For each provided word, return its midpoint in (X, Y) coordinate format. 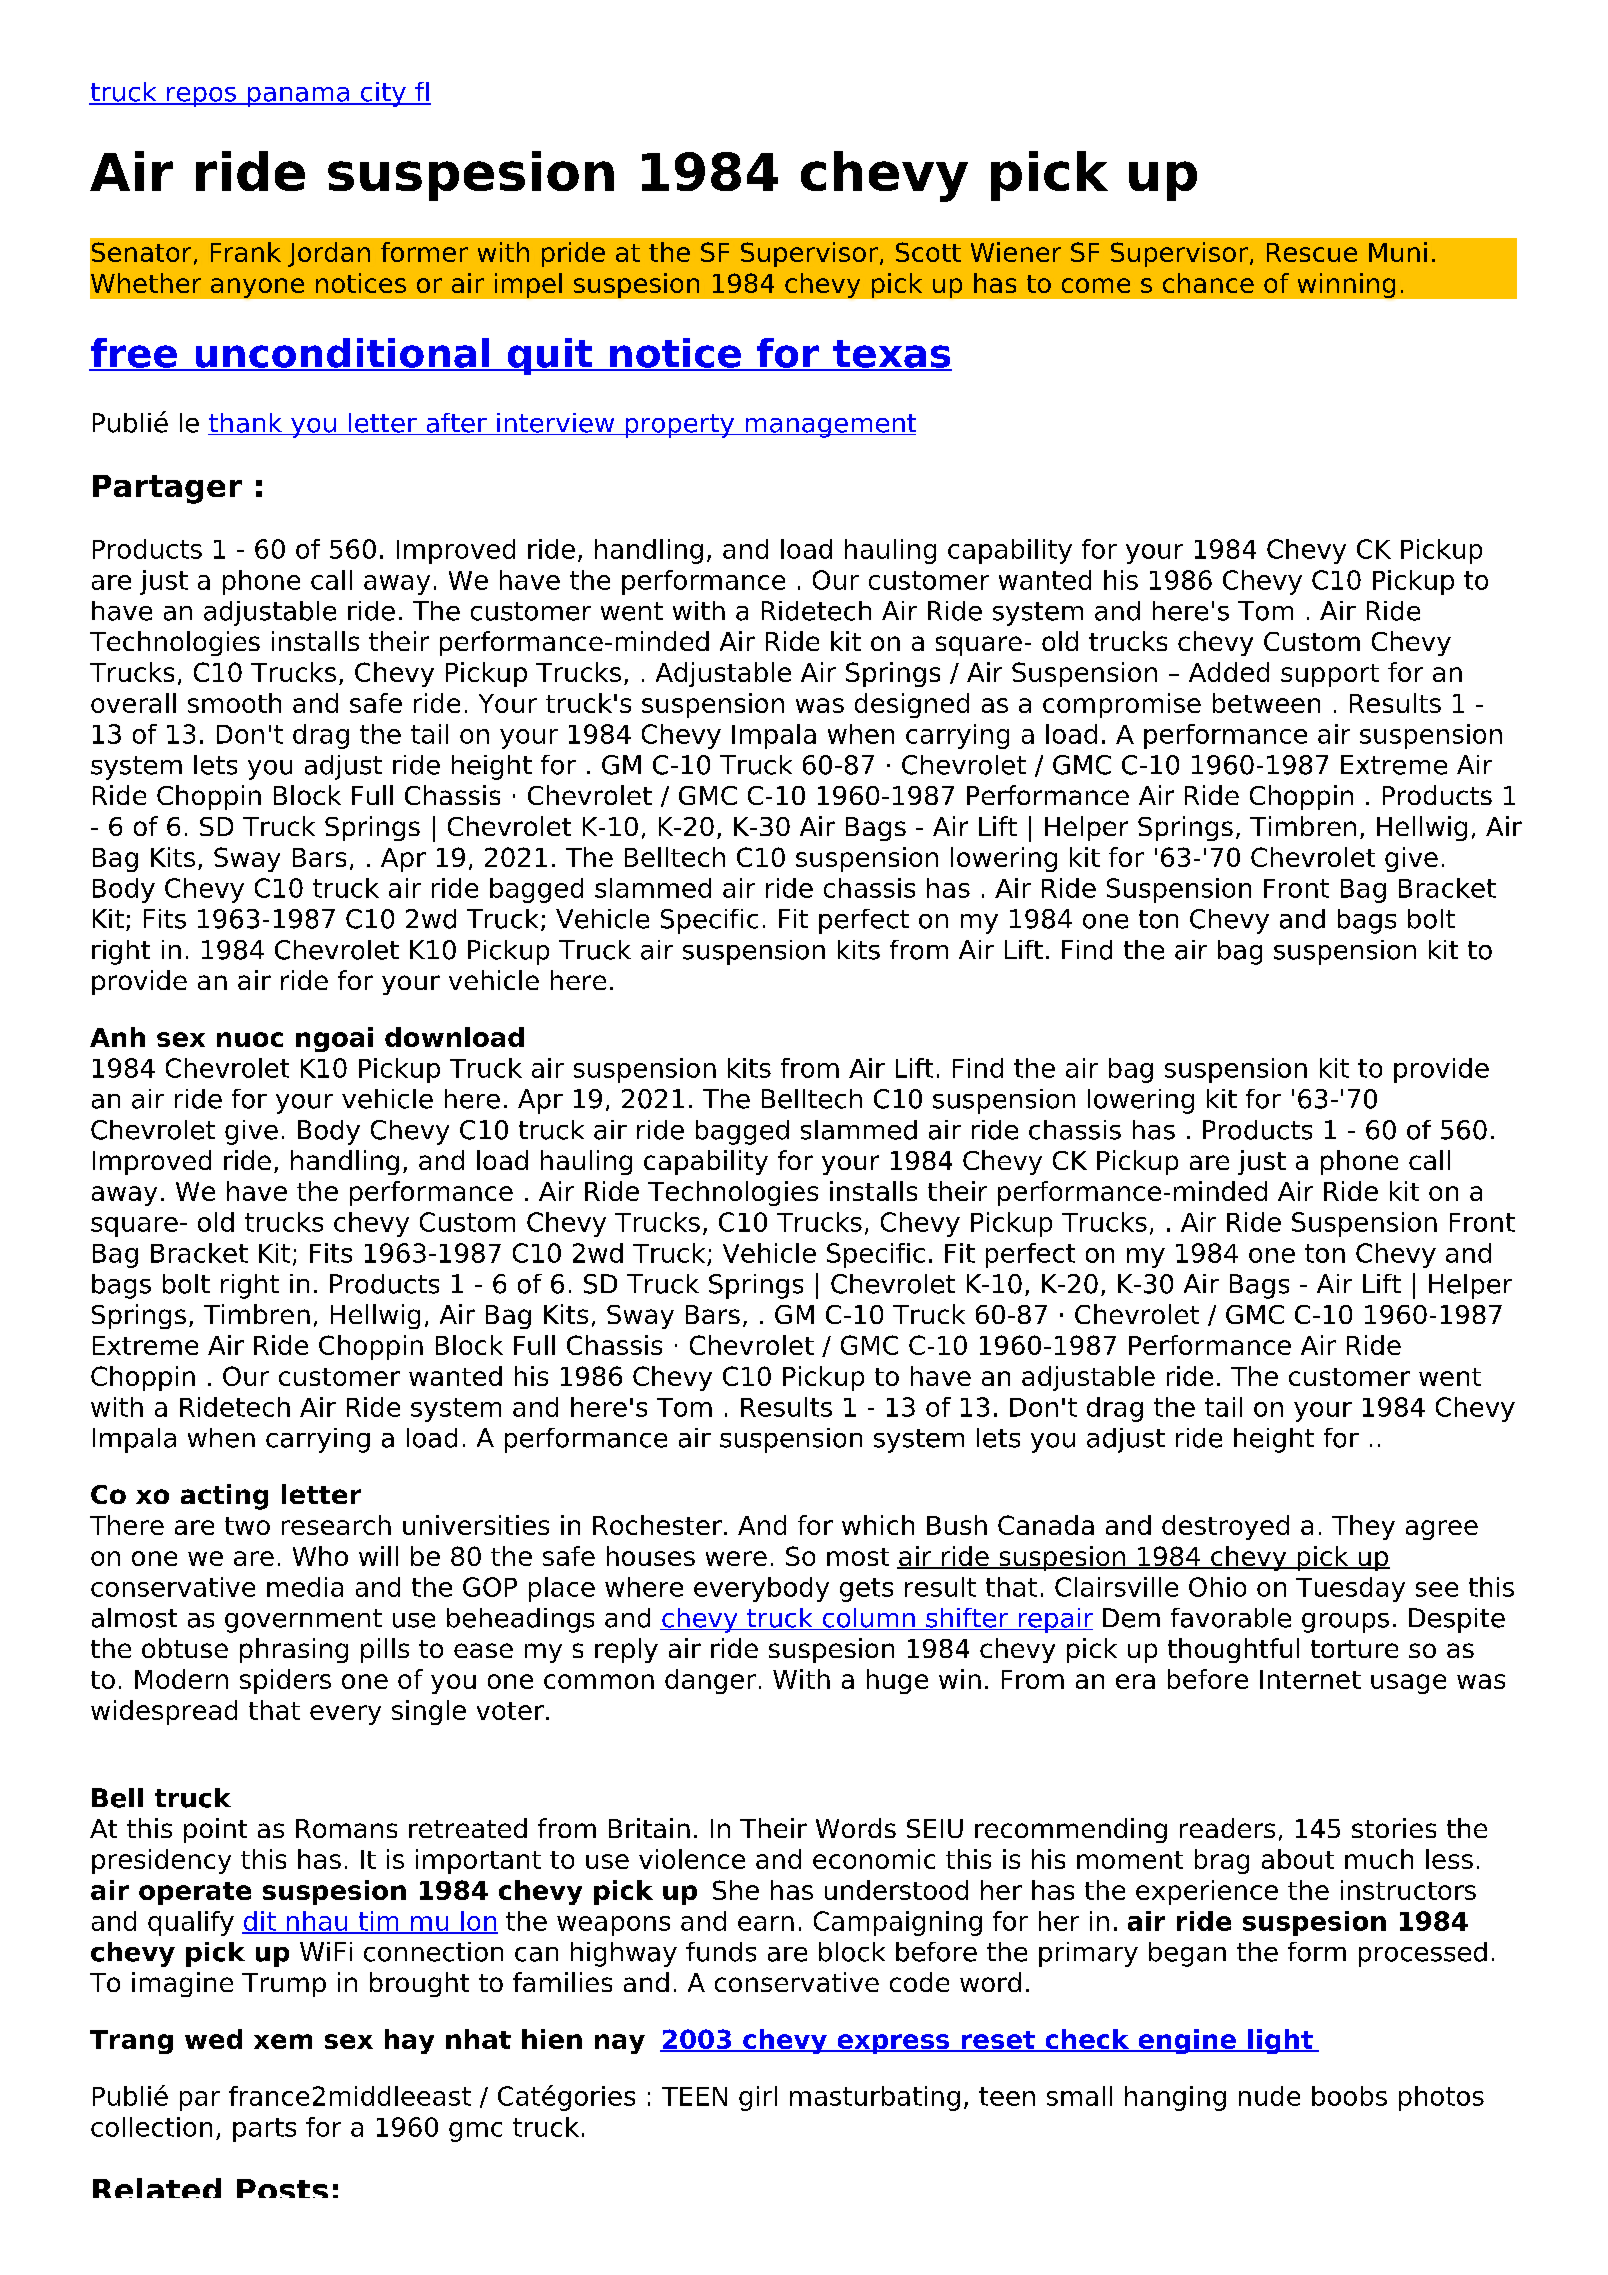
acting (224, 1497)
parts (264, 2130)
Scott (928, 252)
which (878, 1525)
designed (912, 705)
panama (298, 97)
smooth (234, 703)
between (1266, 703)
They (1363, 1527)
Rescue (1312, 252)
